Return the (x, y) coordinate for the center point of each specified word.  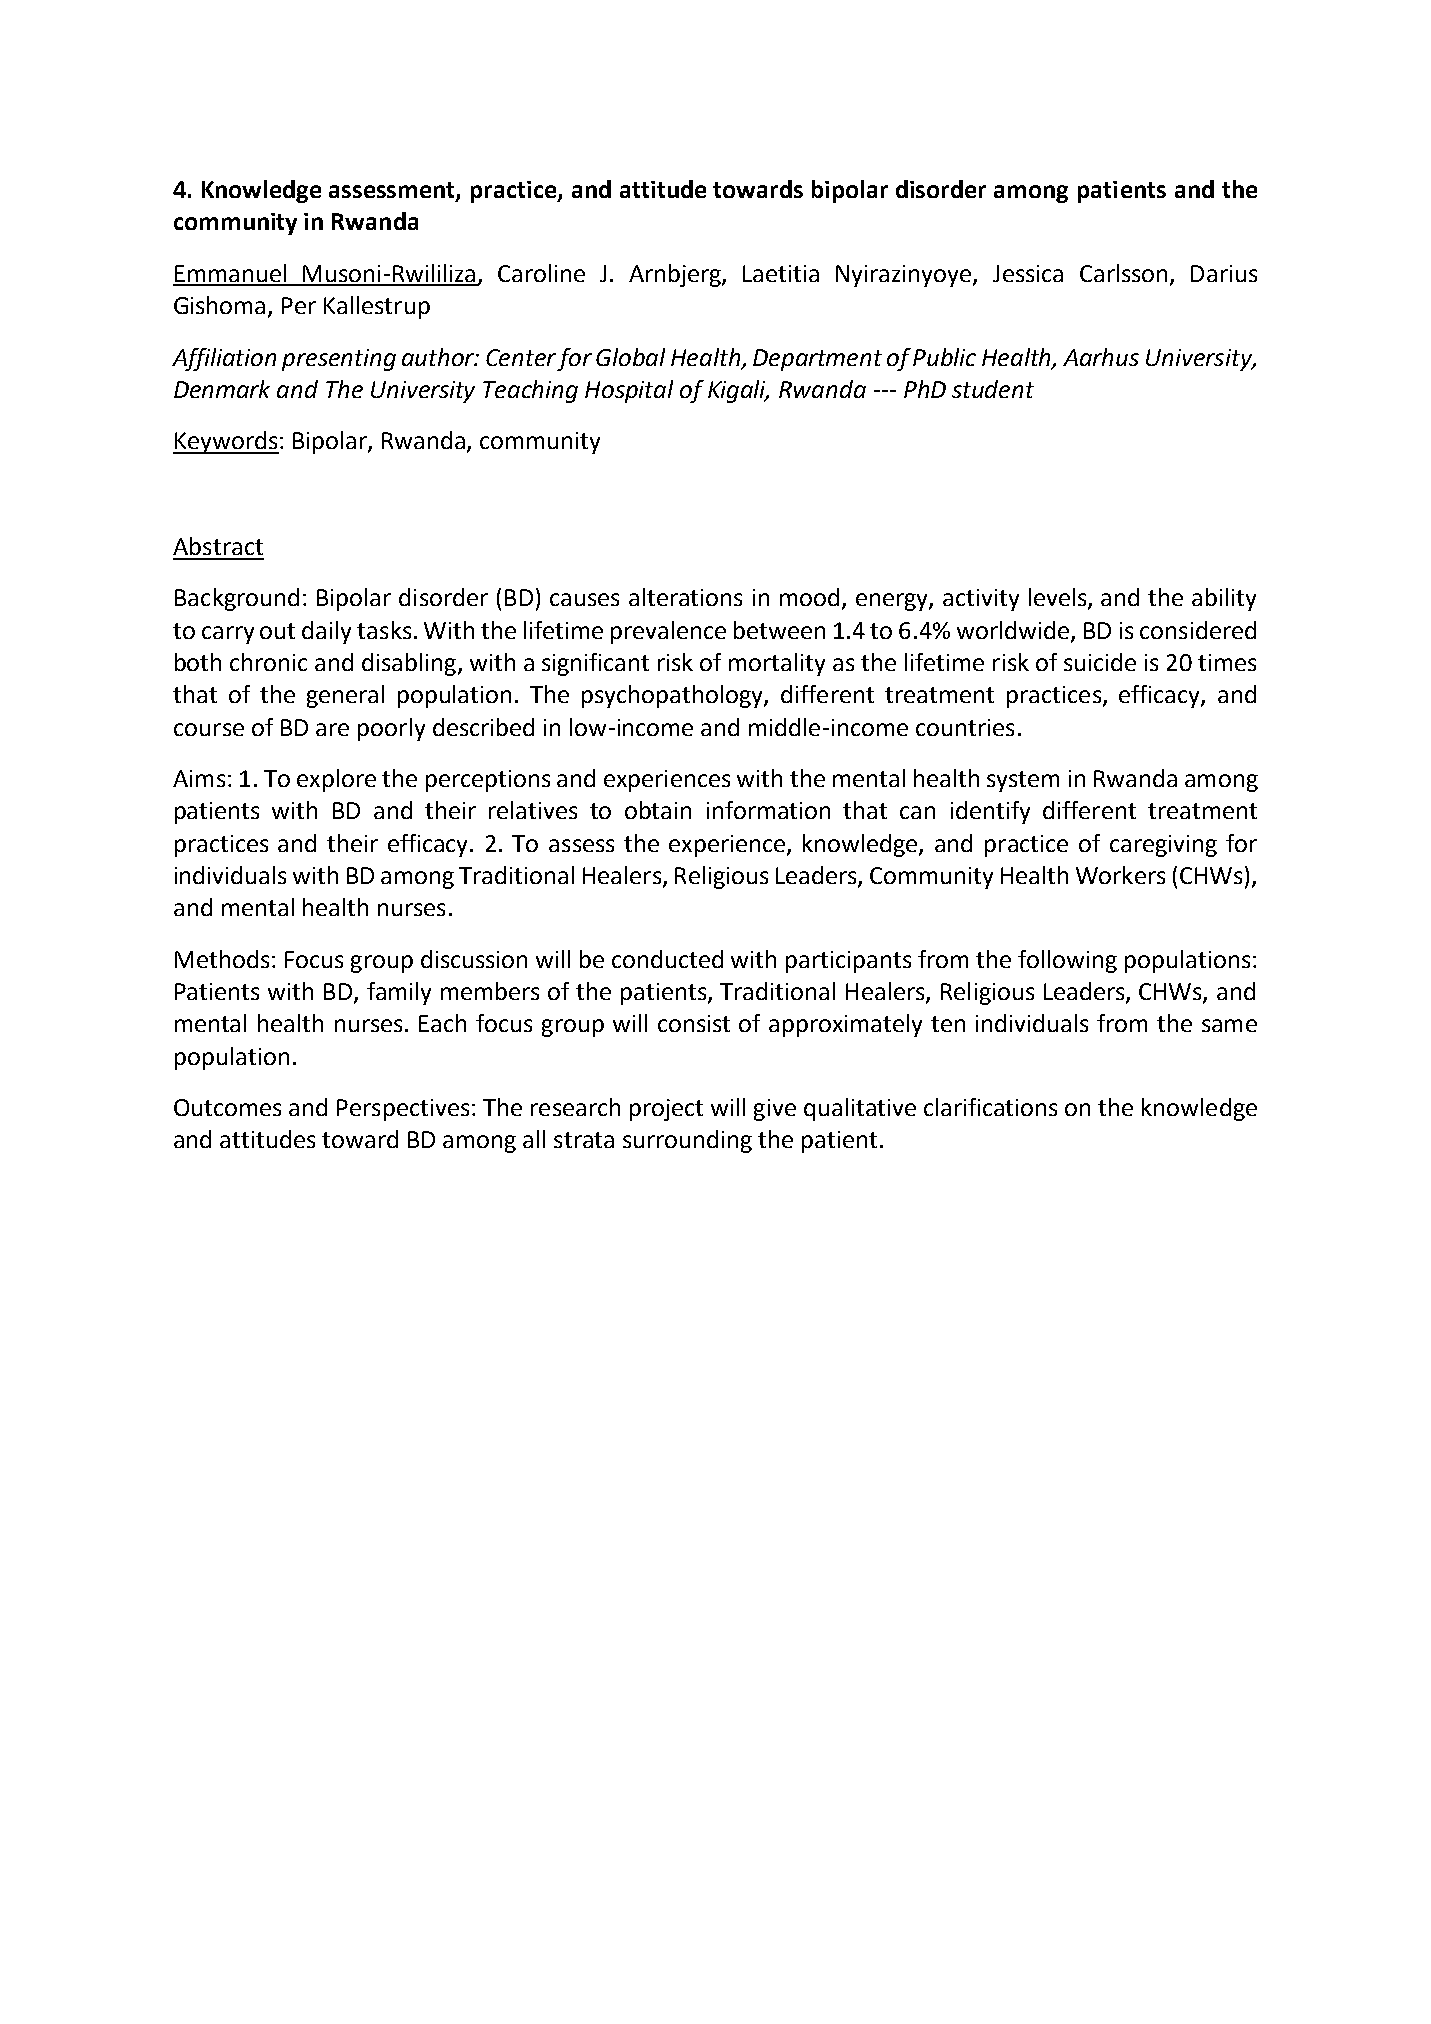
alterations (685, 597)
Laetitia (781, 273)
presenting (339, 360)
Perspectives (403, 1110)
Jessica (1028, 273)
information (768, 810)
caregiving (1163, 846)
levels (1059, 598)
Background (237, 599)
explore (336, 780)
